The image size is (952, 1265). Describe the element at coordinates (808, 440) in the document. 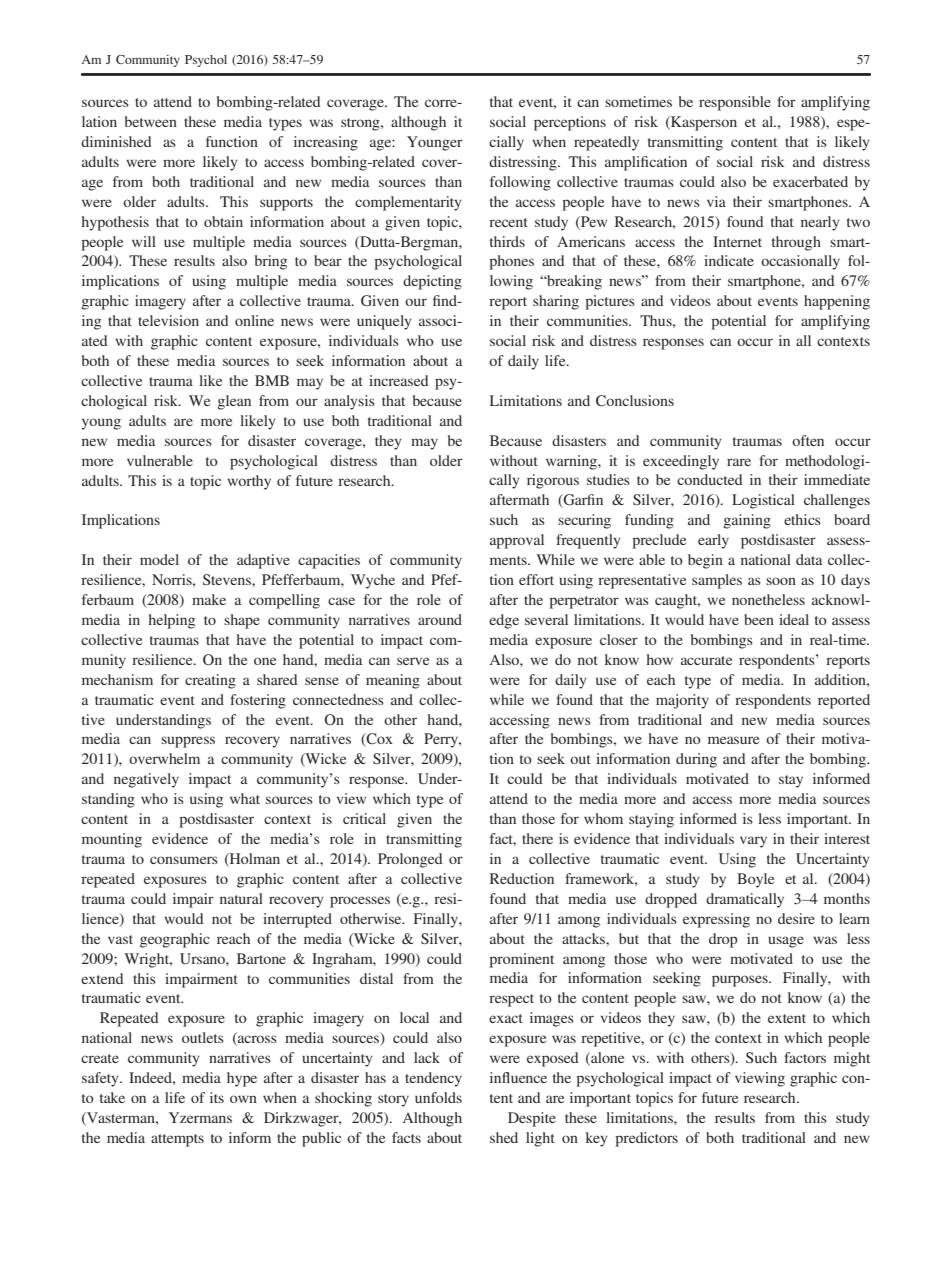

I see `often` at that location.
